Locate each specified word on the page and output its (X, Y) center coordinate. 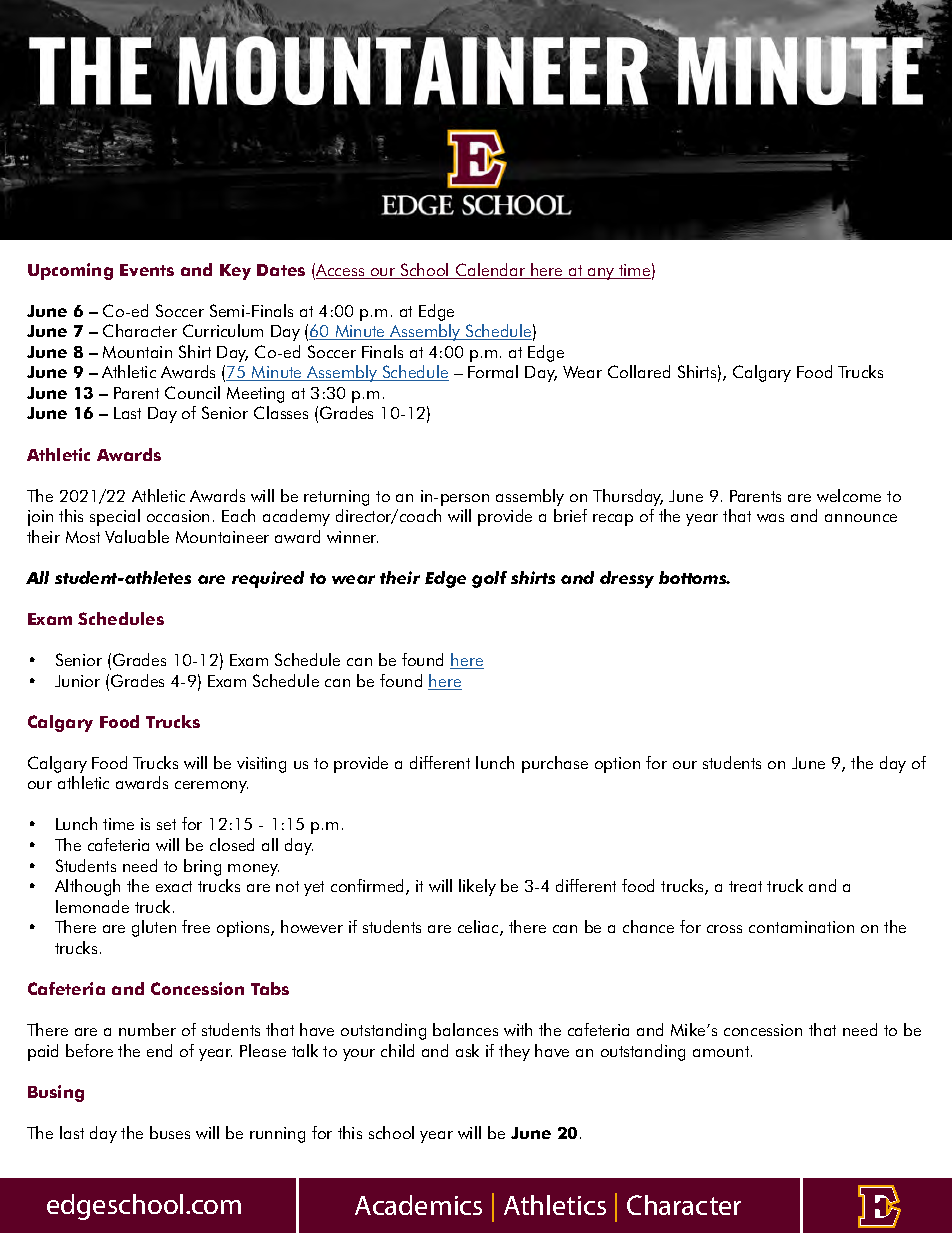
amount (722, 1051)
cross (724, 929)
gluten (154, 928)
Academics (418, 1205)
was (770, 518)
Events (147, 270)
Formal (493, 371)
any (601, 274)
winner (352, 537)
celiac (479, 928)
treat (745, 886)
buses (170, 1132)
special (115, 517)
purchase (555, 764)
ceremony (211, 787)
